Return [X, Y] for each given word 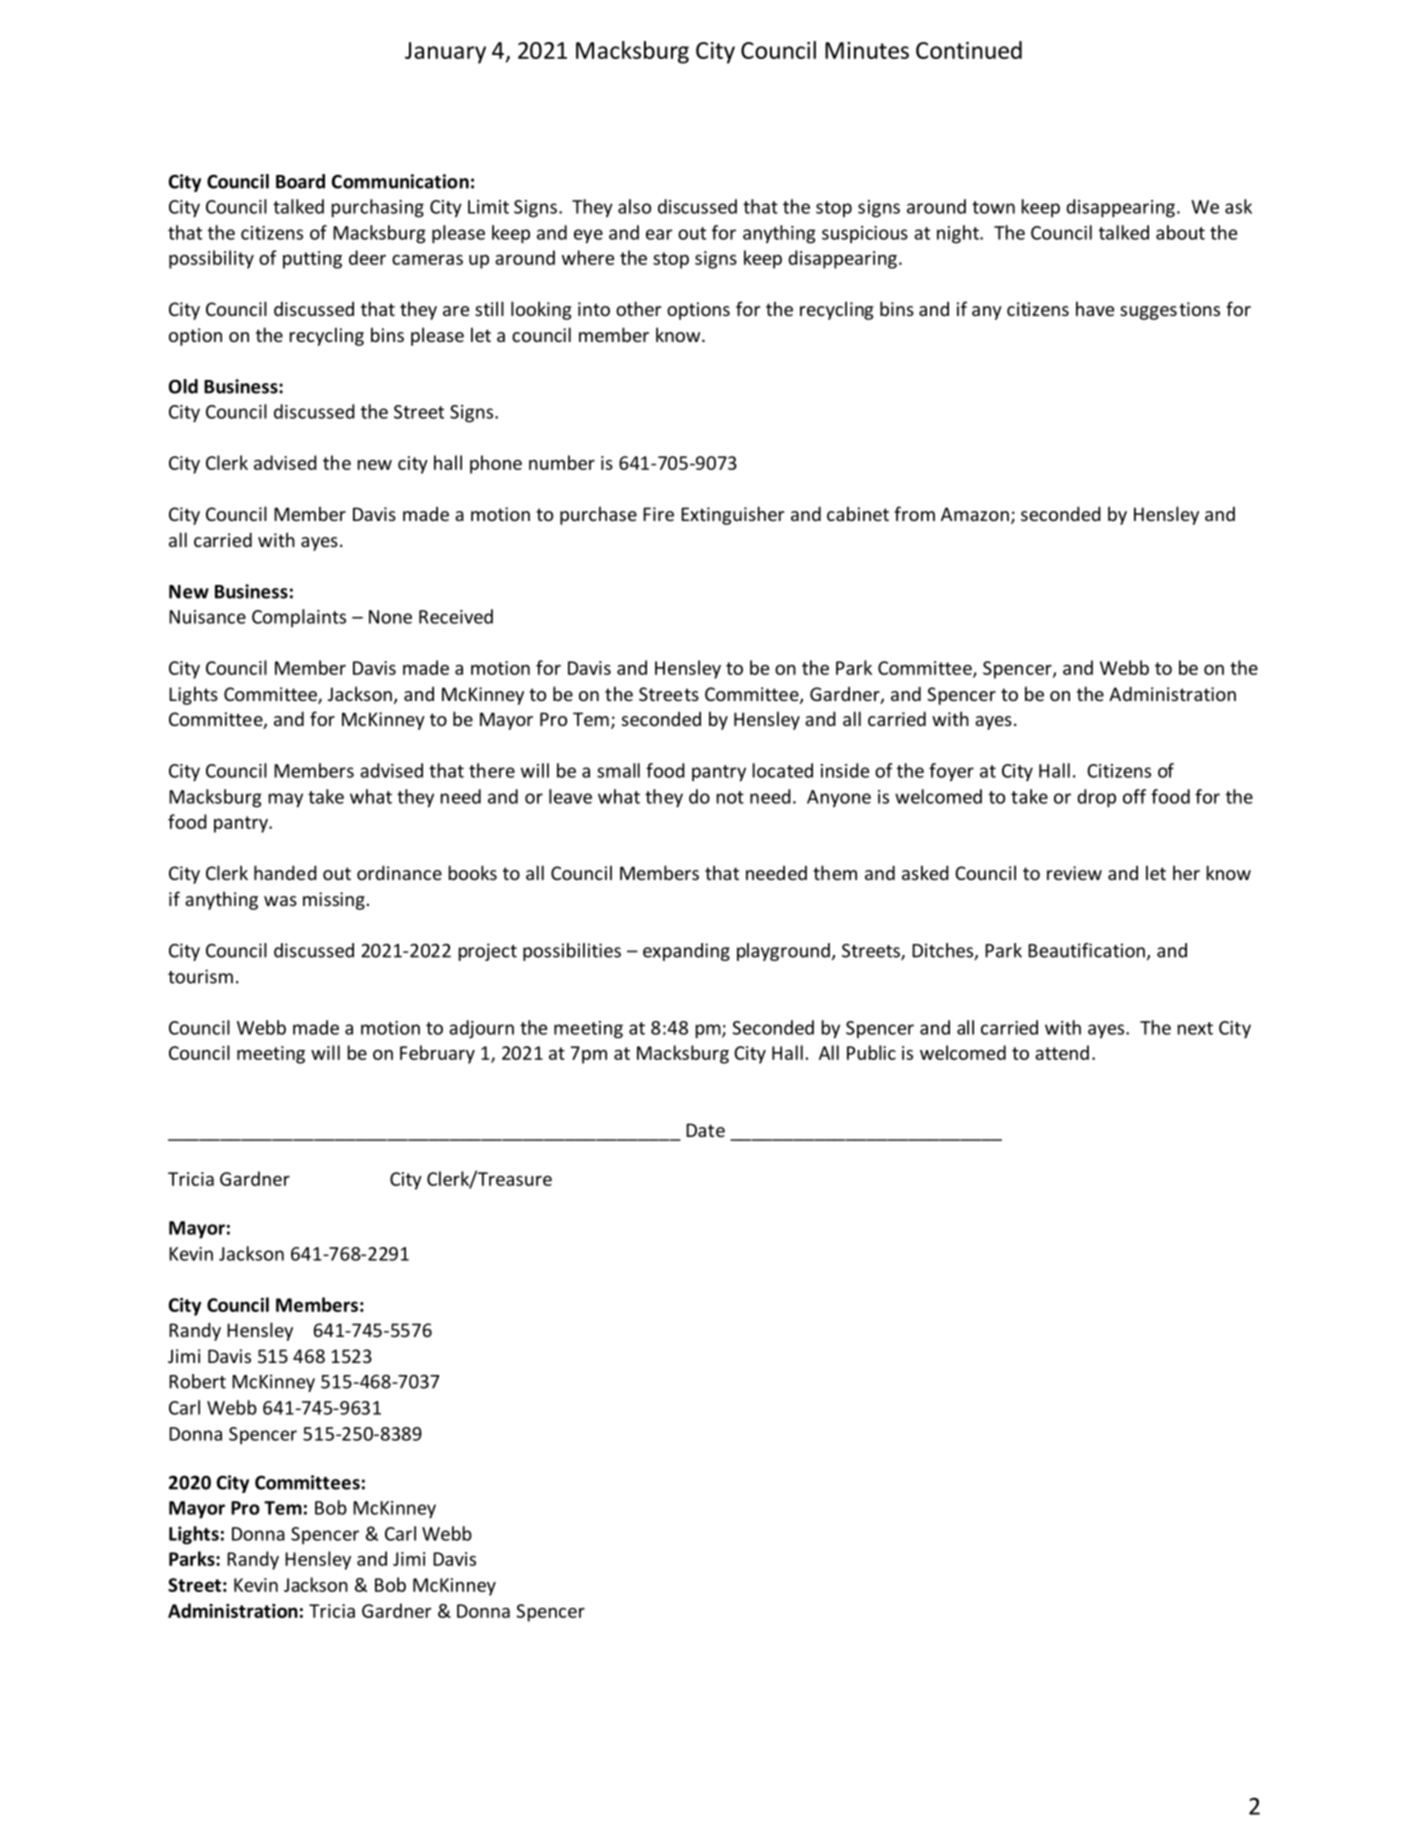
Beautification [1086, 950]
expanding [686, 952]
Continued [969, 50]
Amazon [975, 514]
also [634, 206]
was [280, 901]
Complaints [299, 618]
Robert [197, 1381]
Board [300, 181]
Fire [658, 514]
